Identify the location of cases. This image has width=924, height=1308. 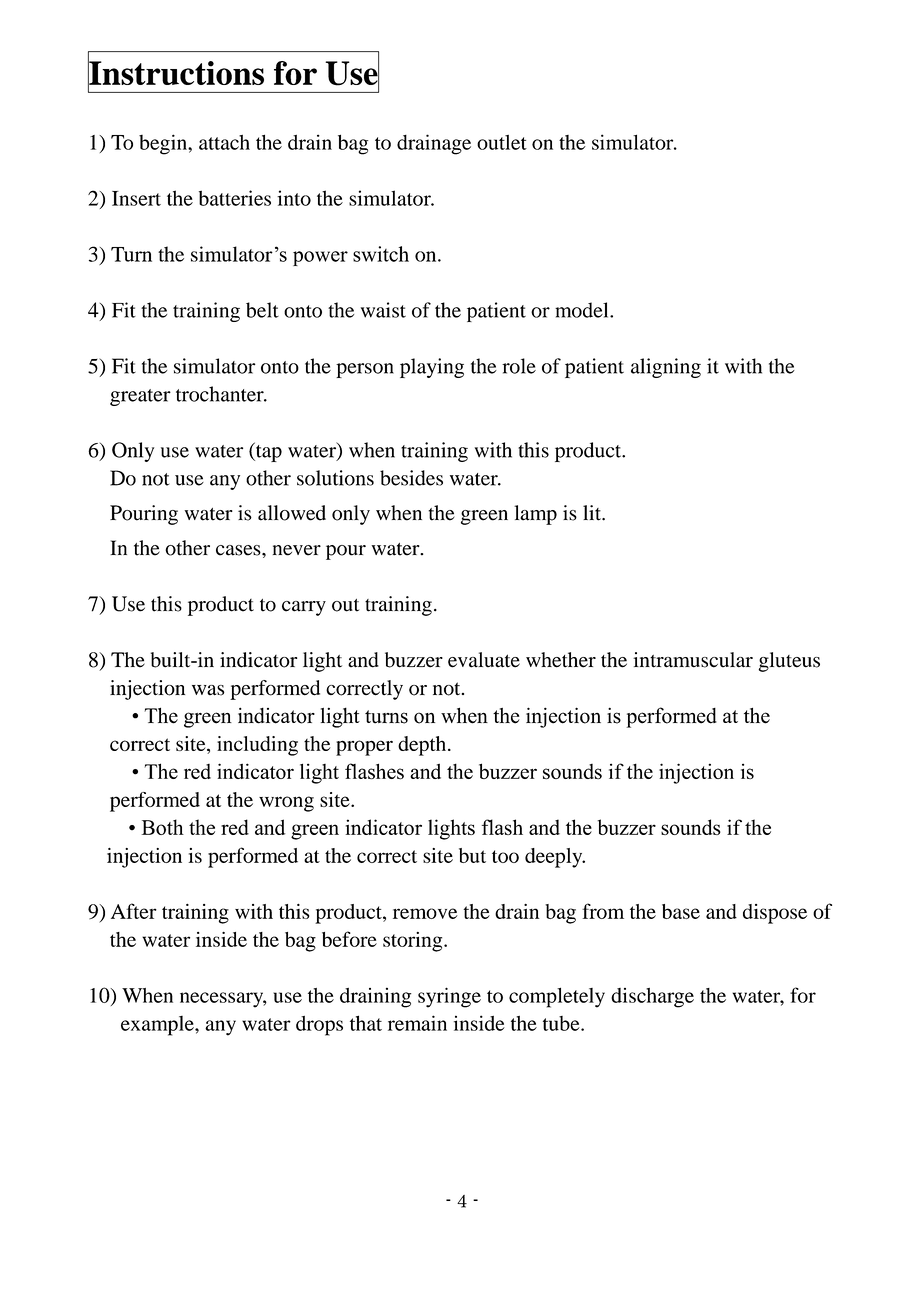
(239, 550).
